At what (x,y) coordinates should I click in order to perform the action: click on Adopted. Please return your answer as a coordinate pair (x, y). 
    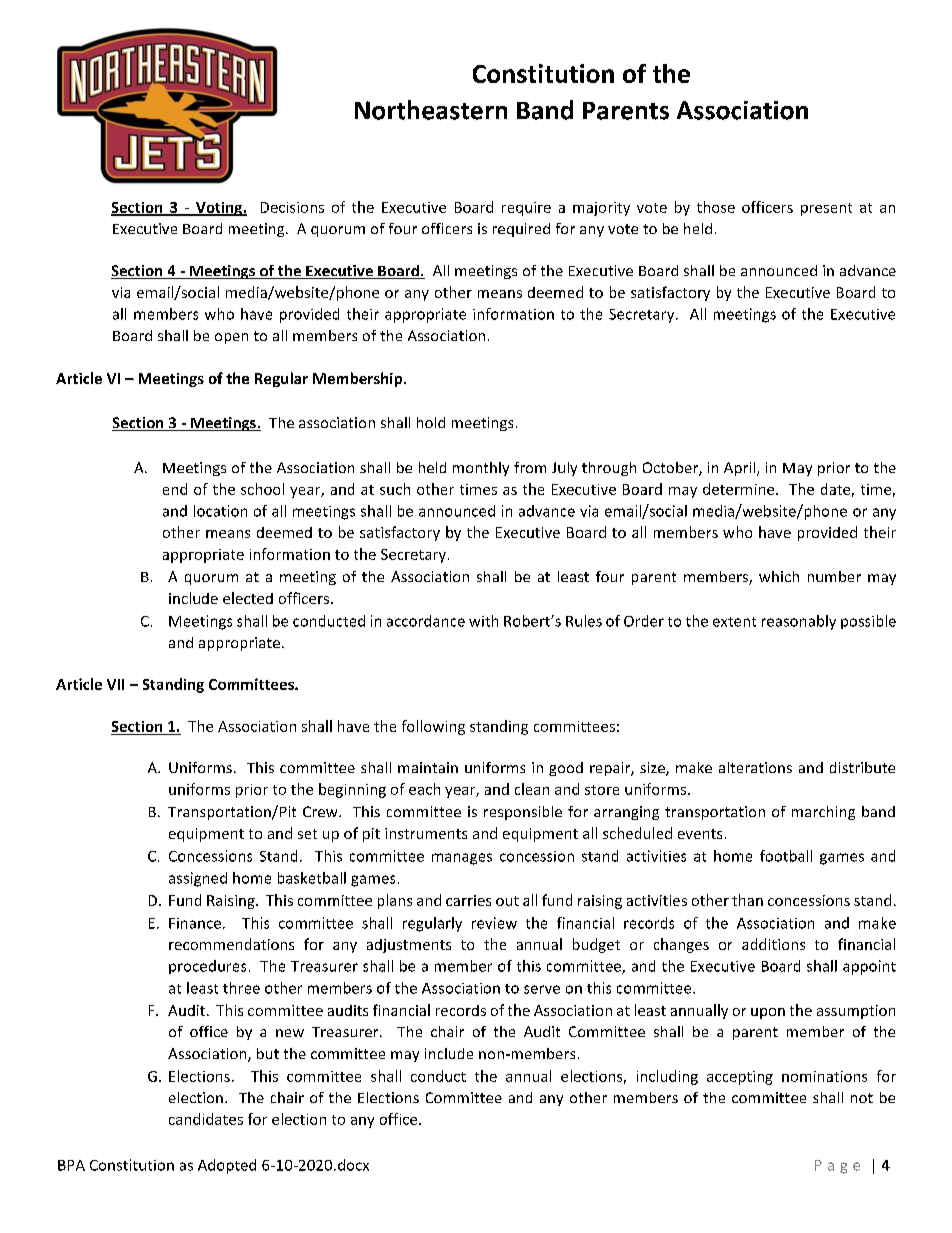
    Looking at the image, I should click on (227, 1166).
